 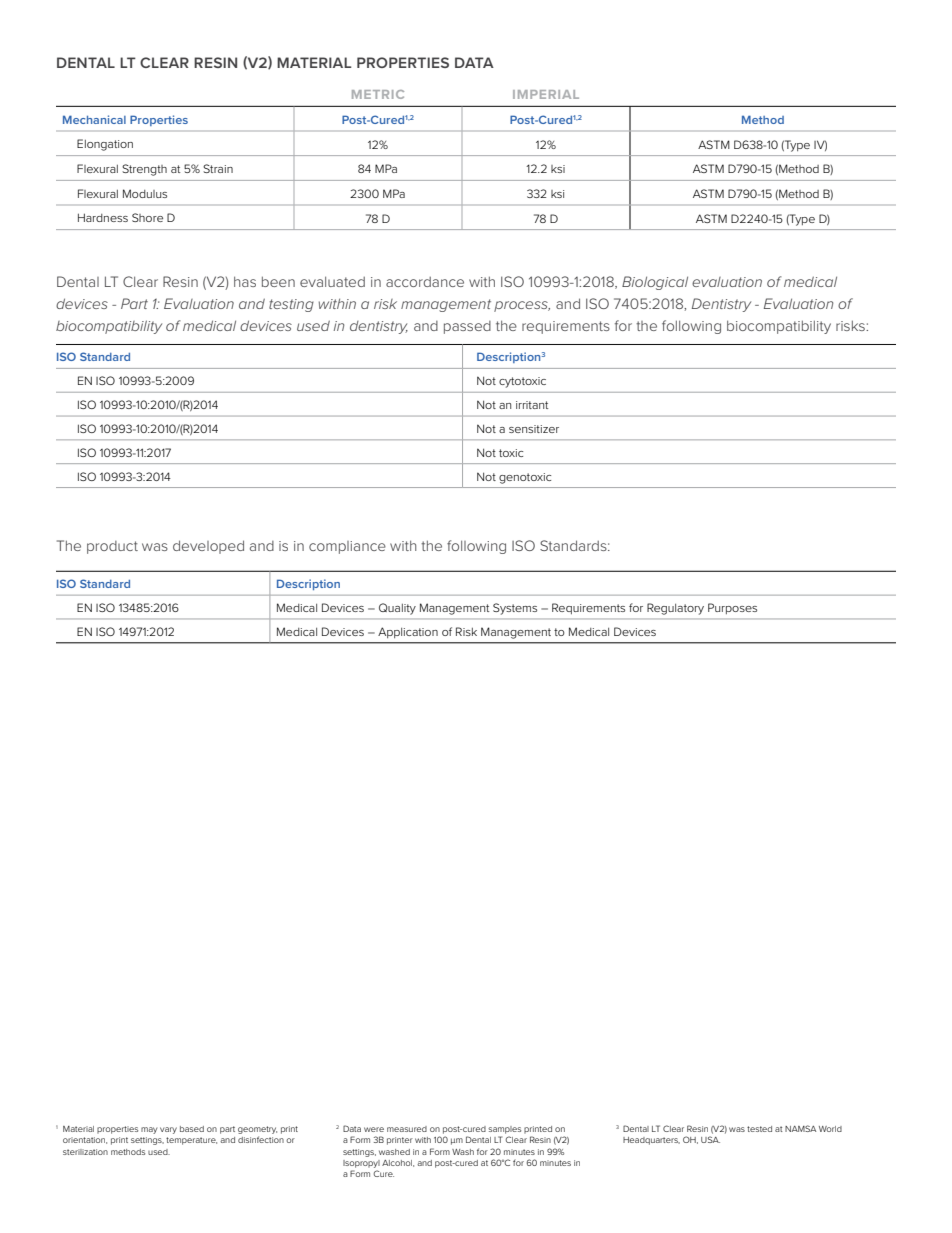 I want to click on developed, so click(x=208, y=547).
